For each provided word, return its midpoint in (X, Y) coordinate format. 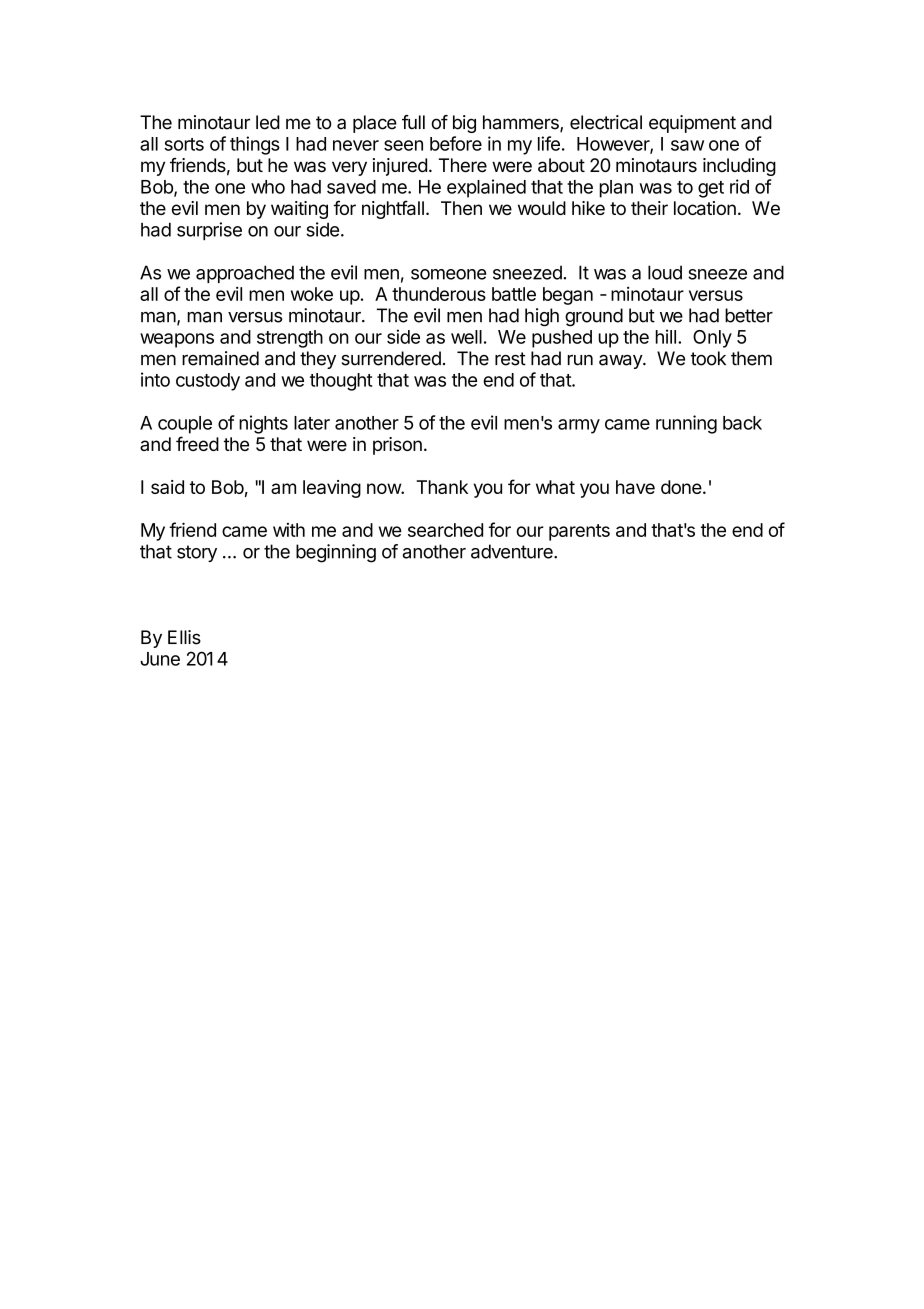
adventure (513, 551)
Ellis (184, 637)
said (167, 487)
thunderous (439, 294)
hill (666, 336)
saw (687, 145)
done (681, 487)
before (456, 143)
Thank (442, 487)
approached (245, 274)
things (255, 145)
